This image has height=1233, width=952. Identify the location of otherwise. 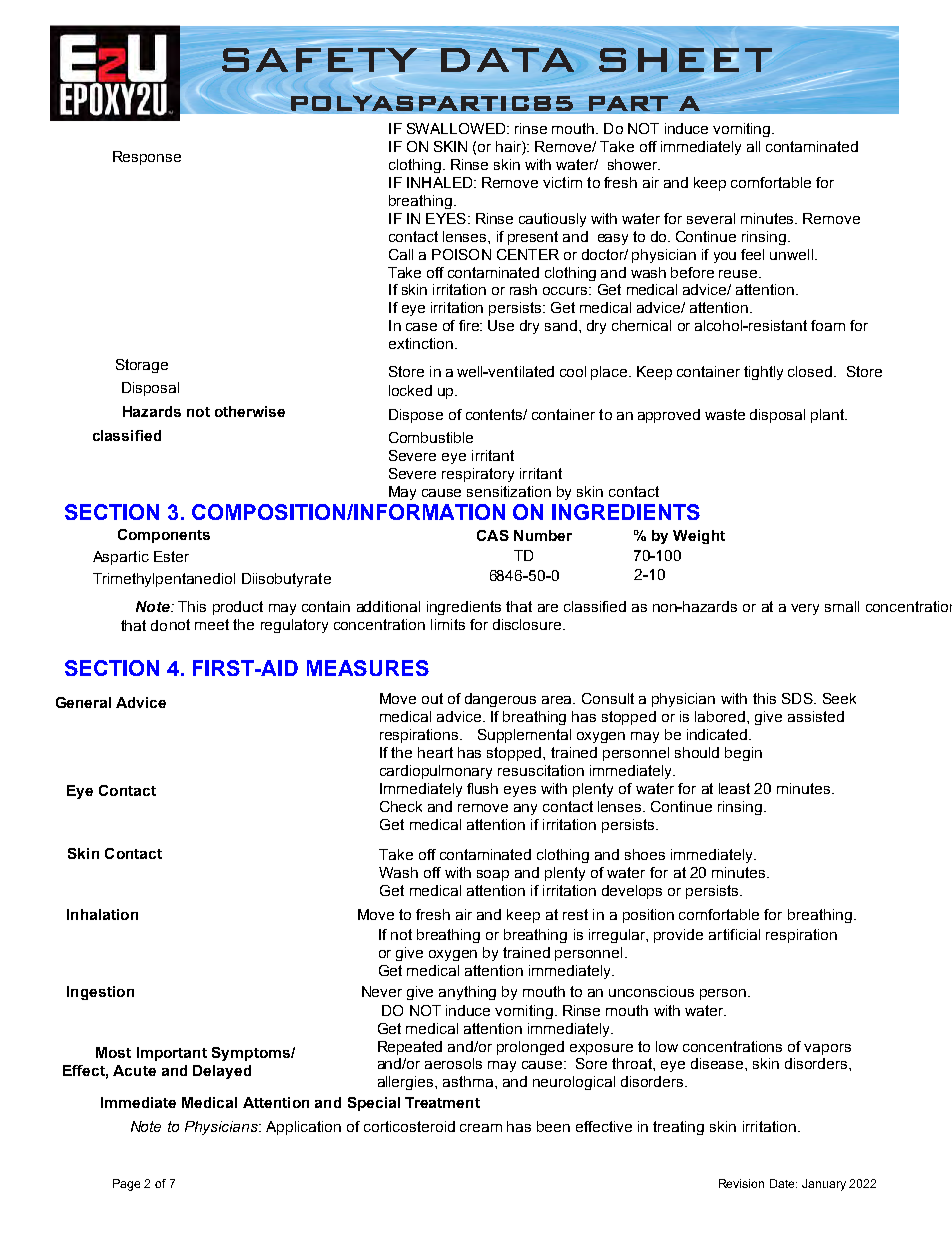
(250, 411).
